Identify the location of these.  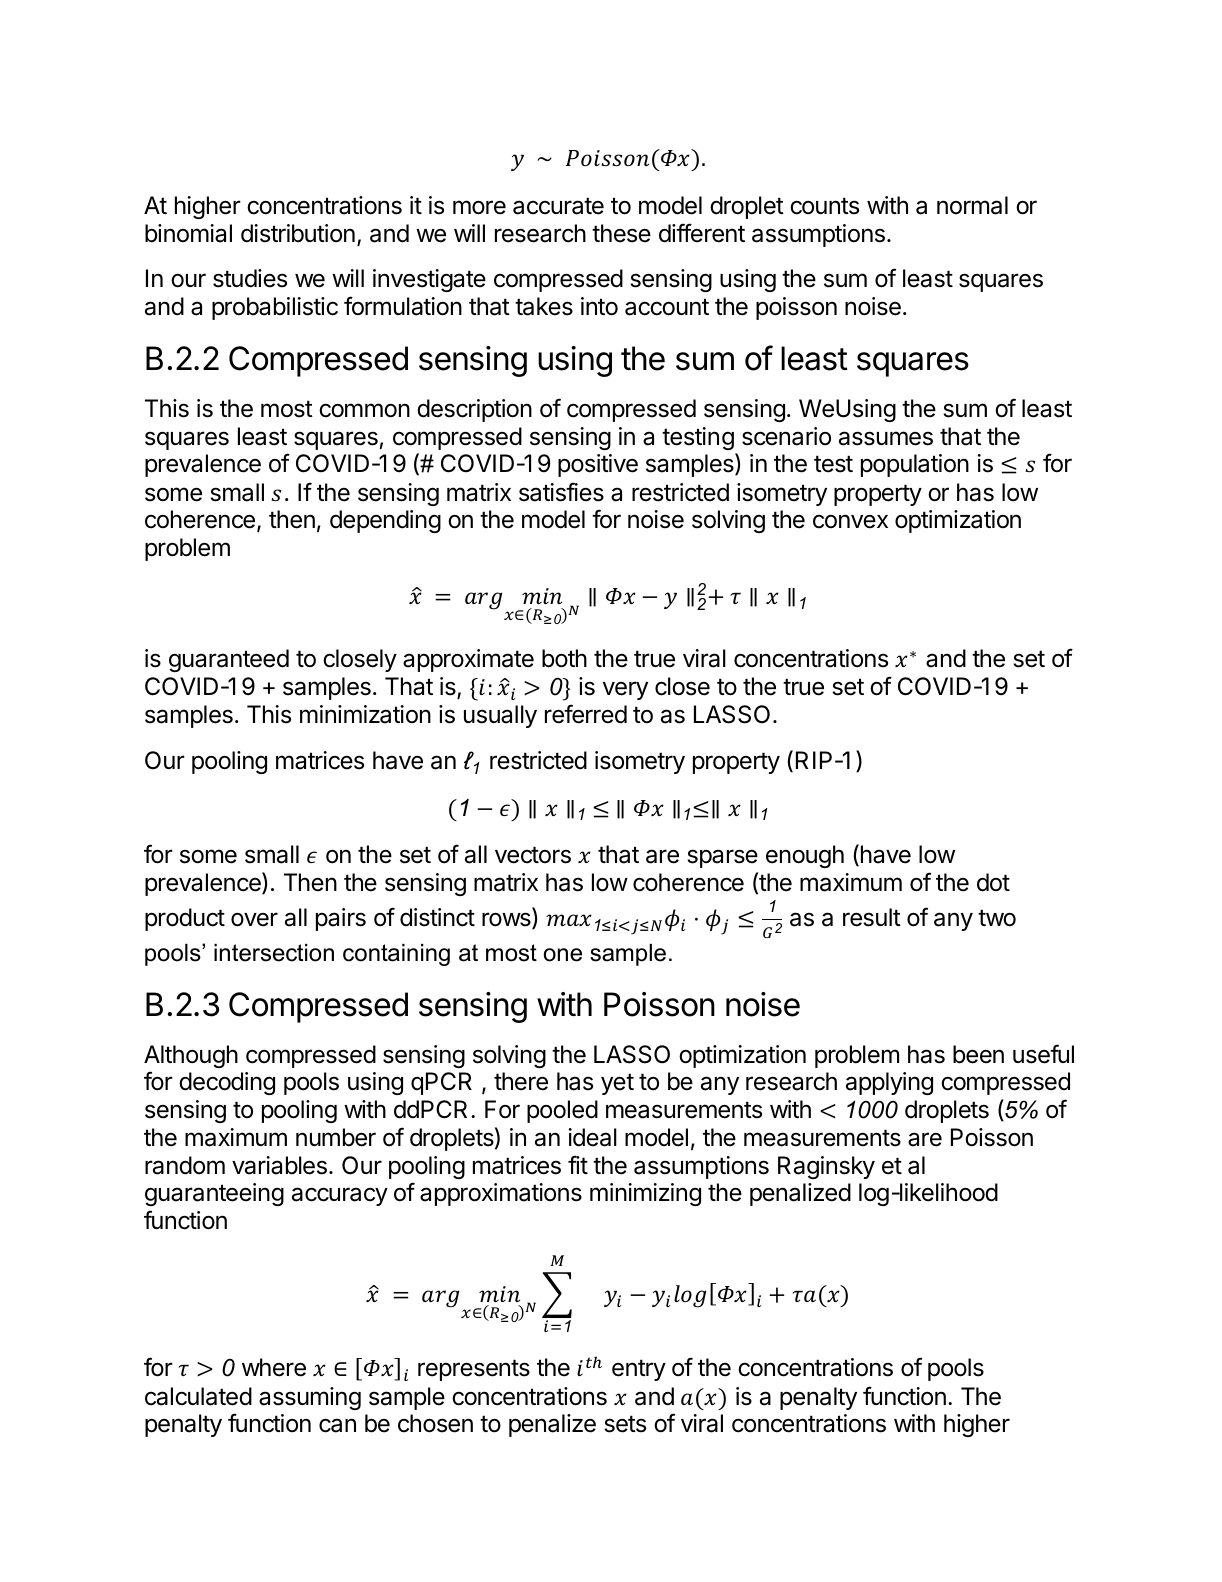
(621, 233).
